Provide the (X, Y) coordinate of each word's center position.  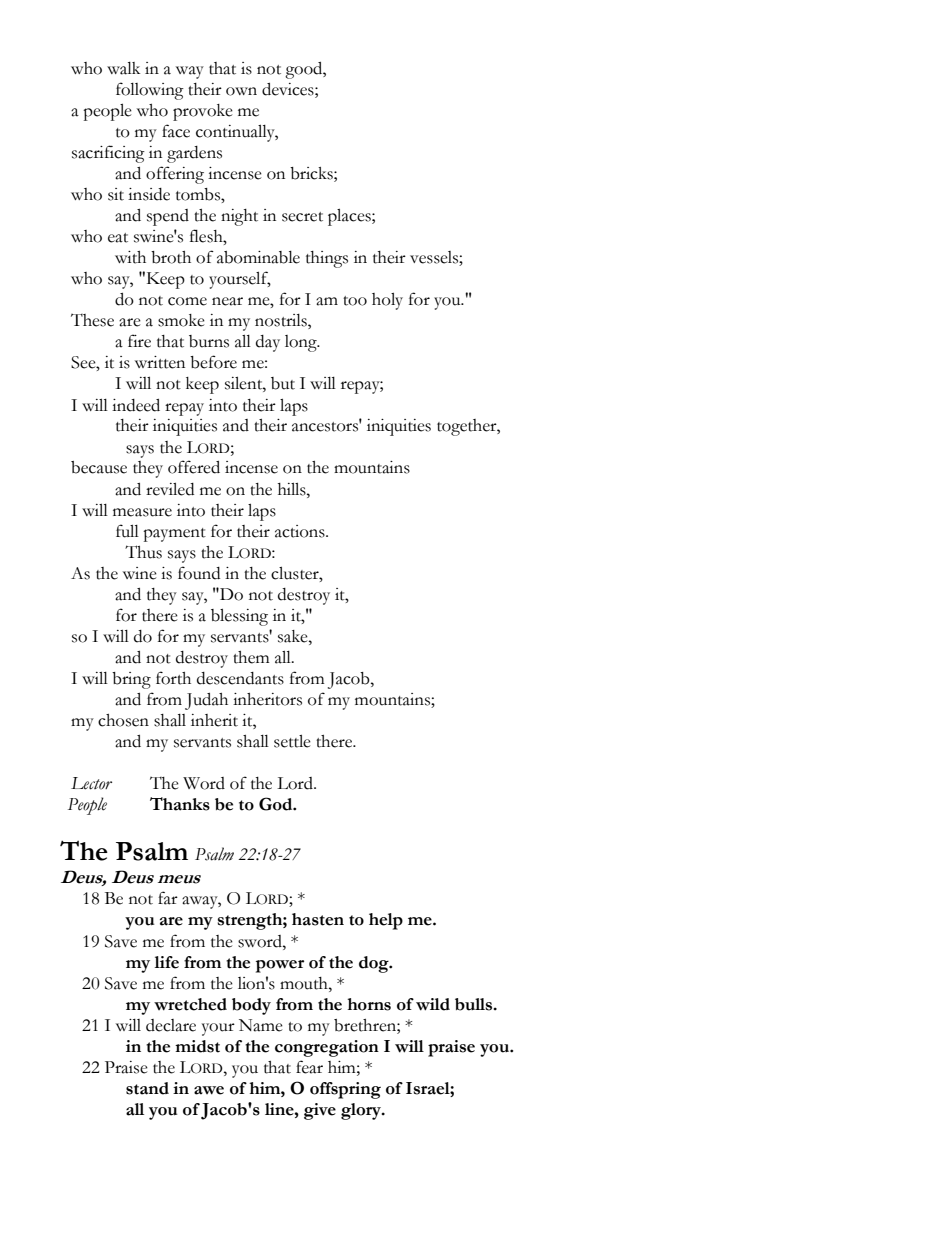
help (386, 921)
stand (147, 1088)
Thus (143, 552)
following (150, 91)
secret (302, 217)
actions (301, 531)
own (241, 91)
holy (387, 301)
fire (139, 341)
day (268, 343)
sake (294, 636)
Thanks (180, 804)
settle (292, 741)
